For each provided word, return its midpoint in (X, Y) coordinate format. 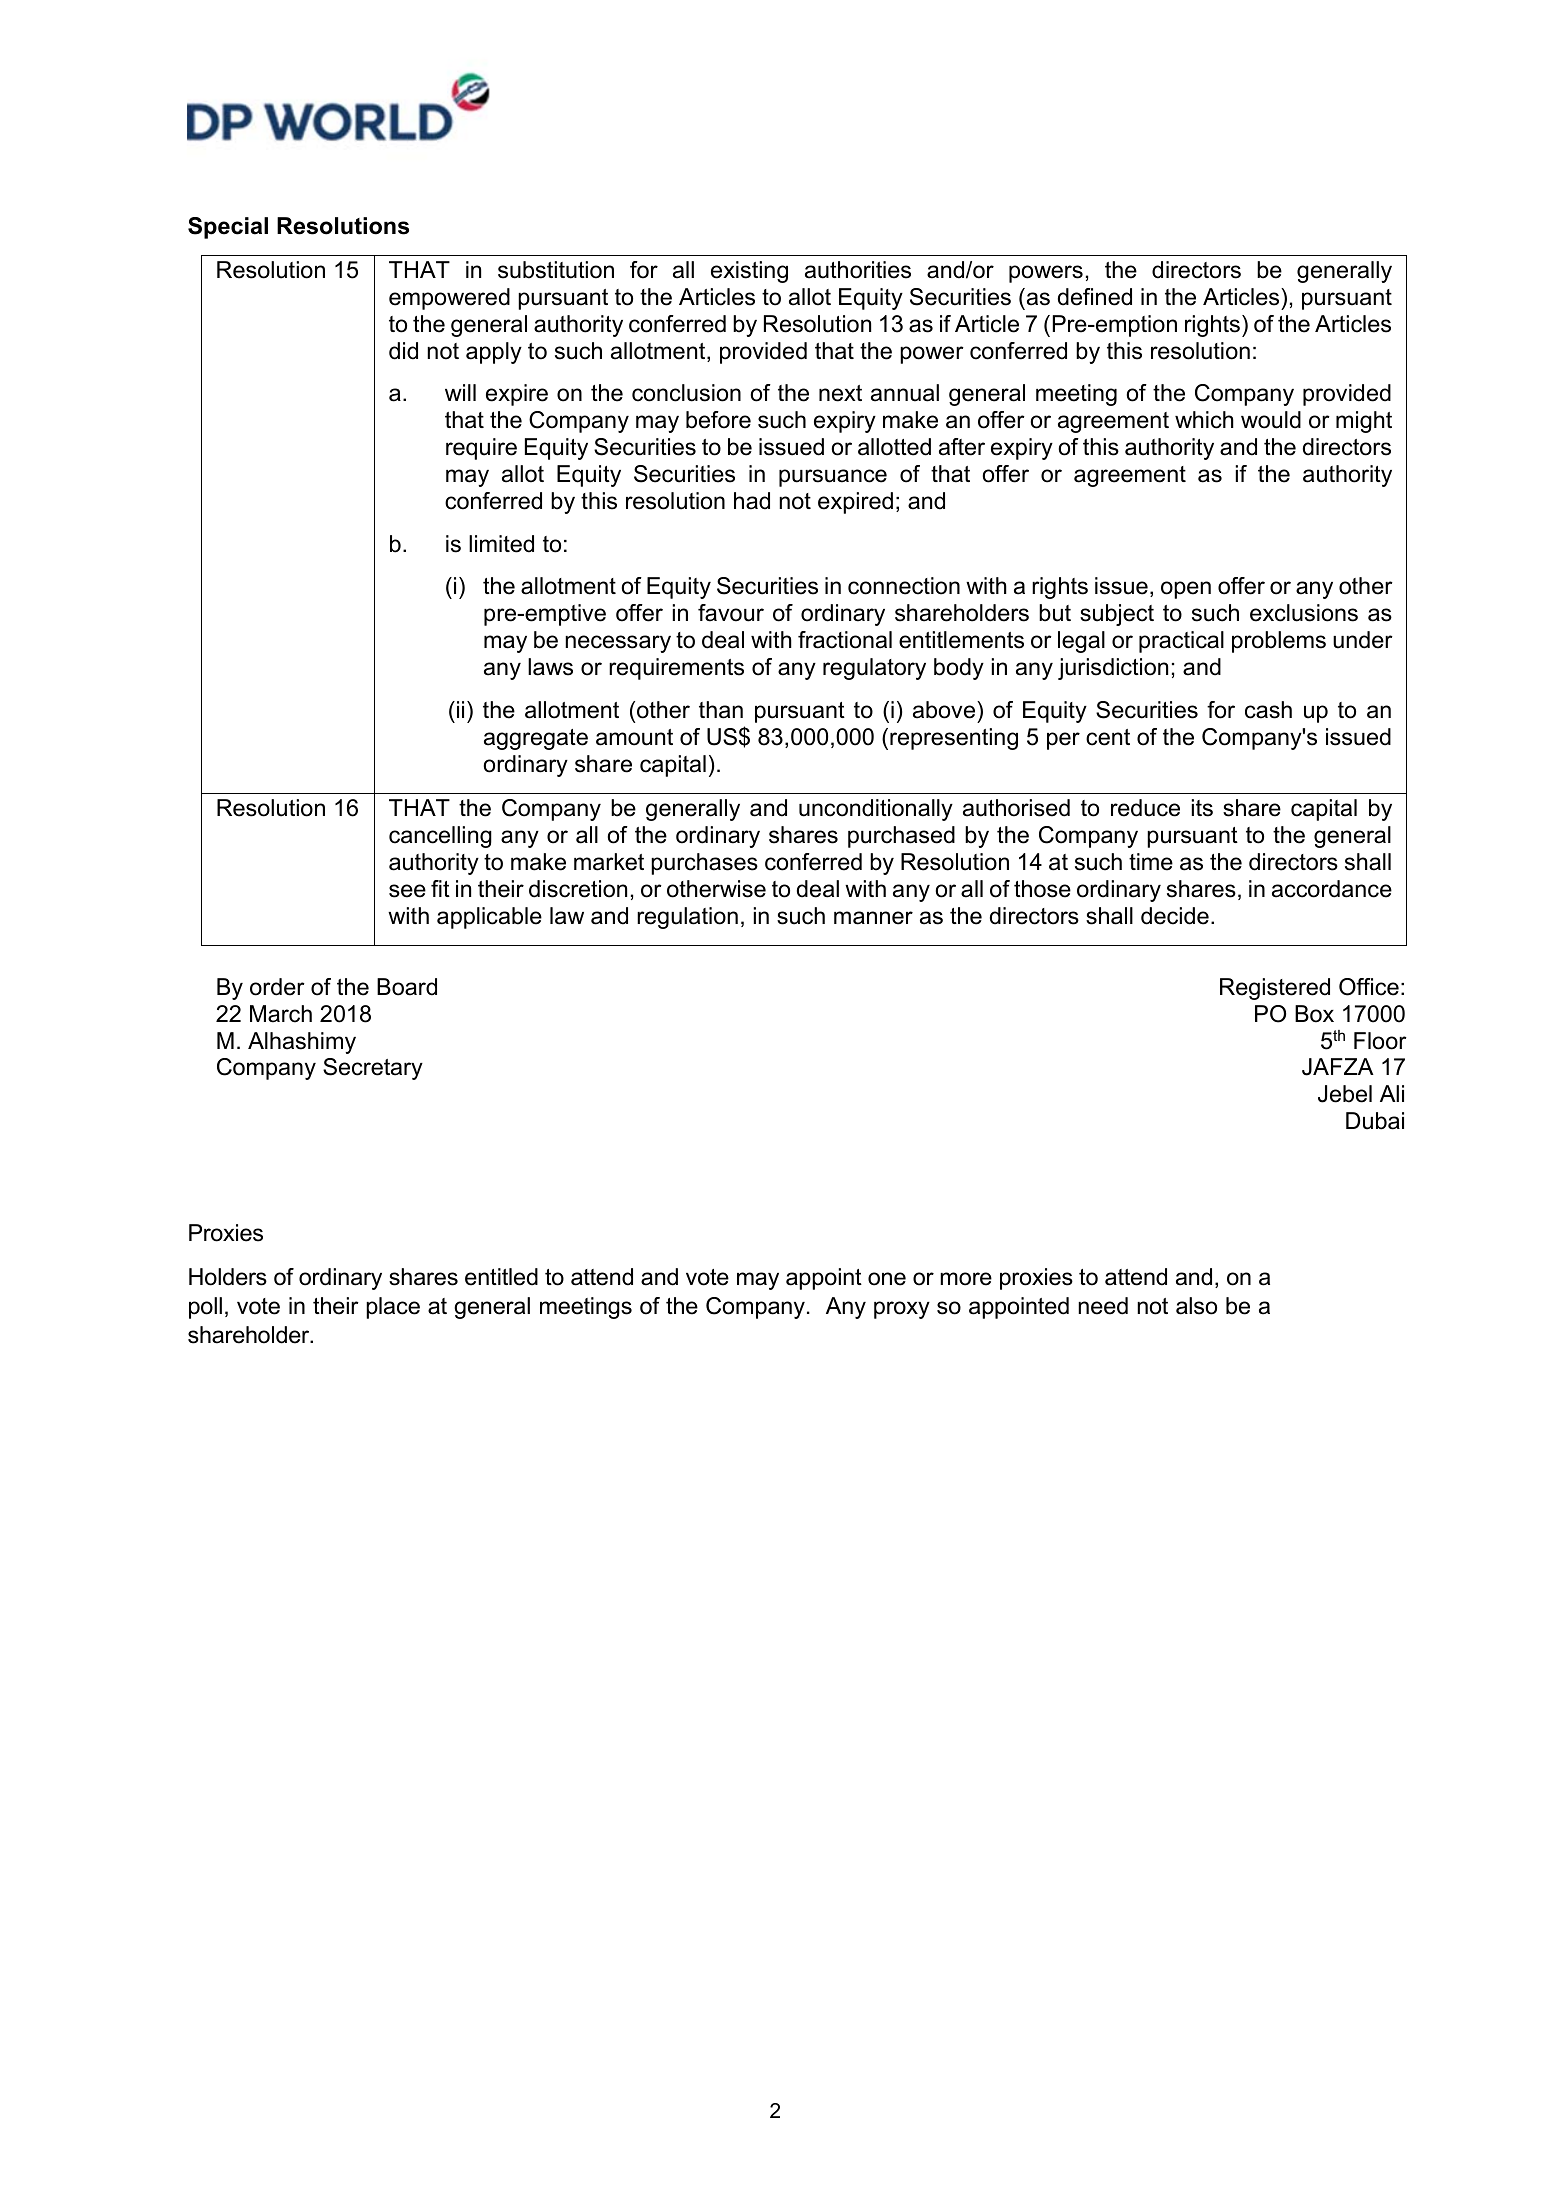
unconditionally (876, 810)
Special (228, 228)
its (1202, 808)
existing (749, 272)
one (887, 1279)
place (393, 1308)
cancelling (440, 837)
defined (1095, 297)
